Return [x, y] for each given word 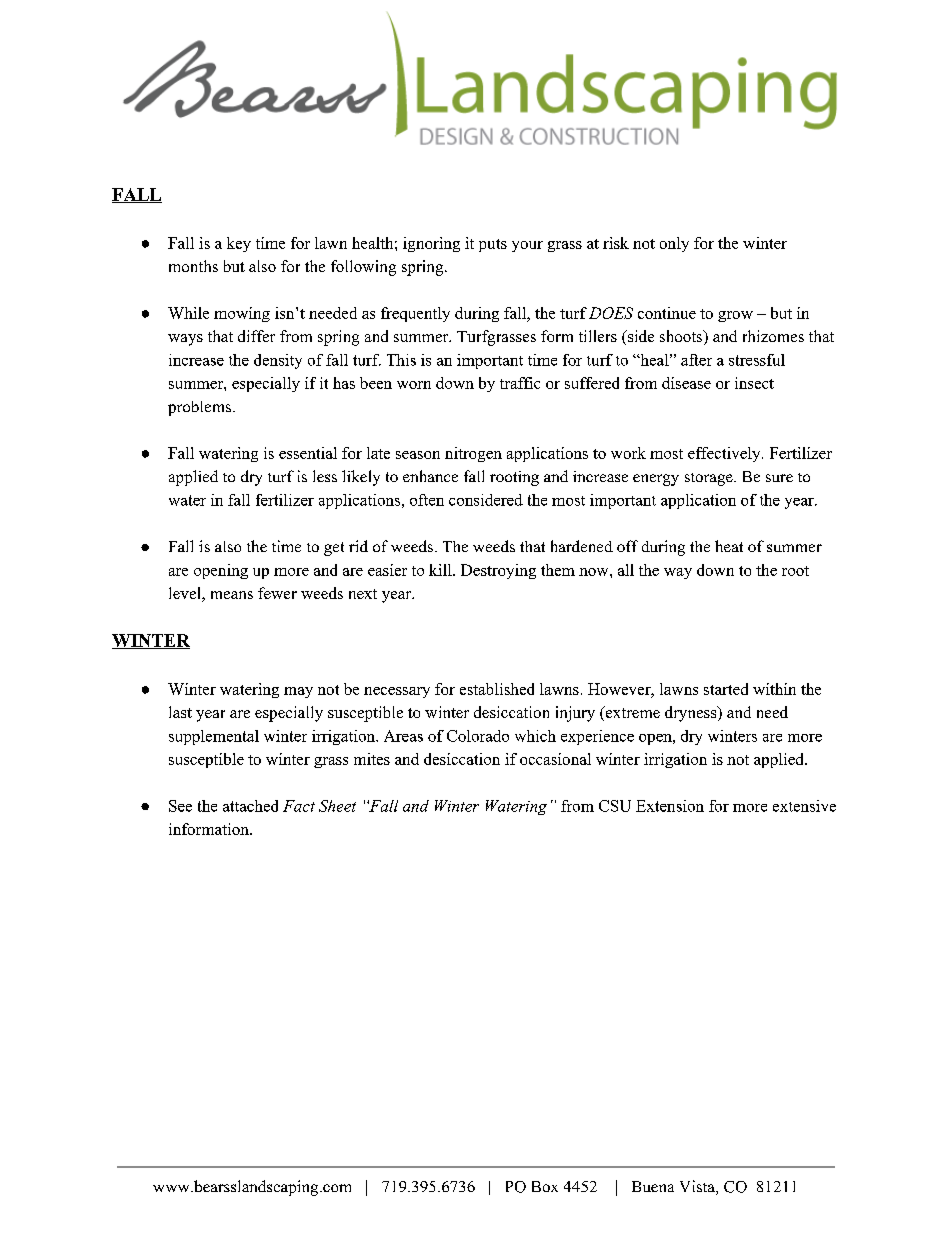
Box [545, 1186]
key [239, 244]
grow [735, 316]
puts [493, 245]
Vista [698, 1187]
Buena [653, 1186]
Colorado [478, 736]
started [726, 689]
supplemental [214, 737]
